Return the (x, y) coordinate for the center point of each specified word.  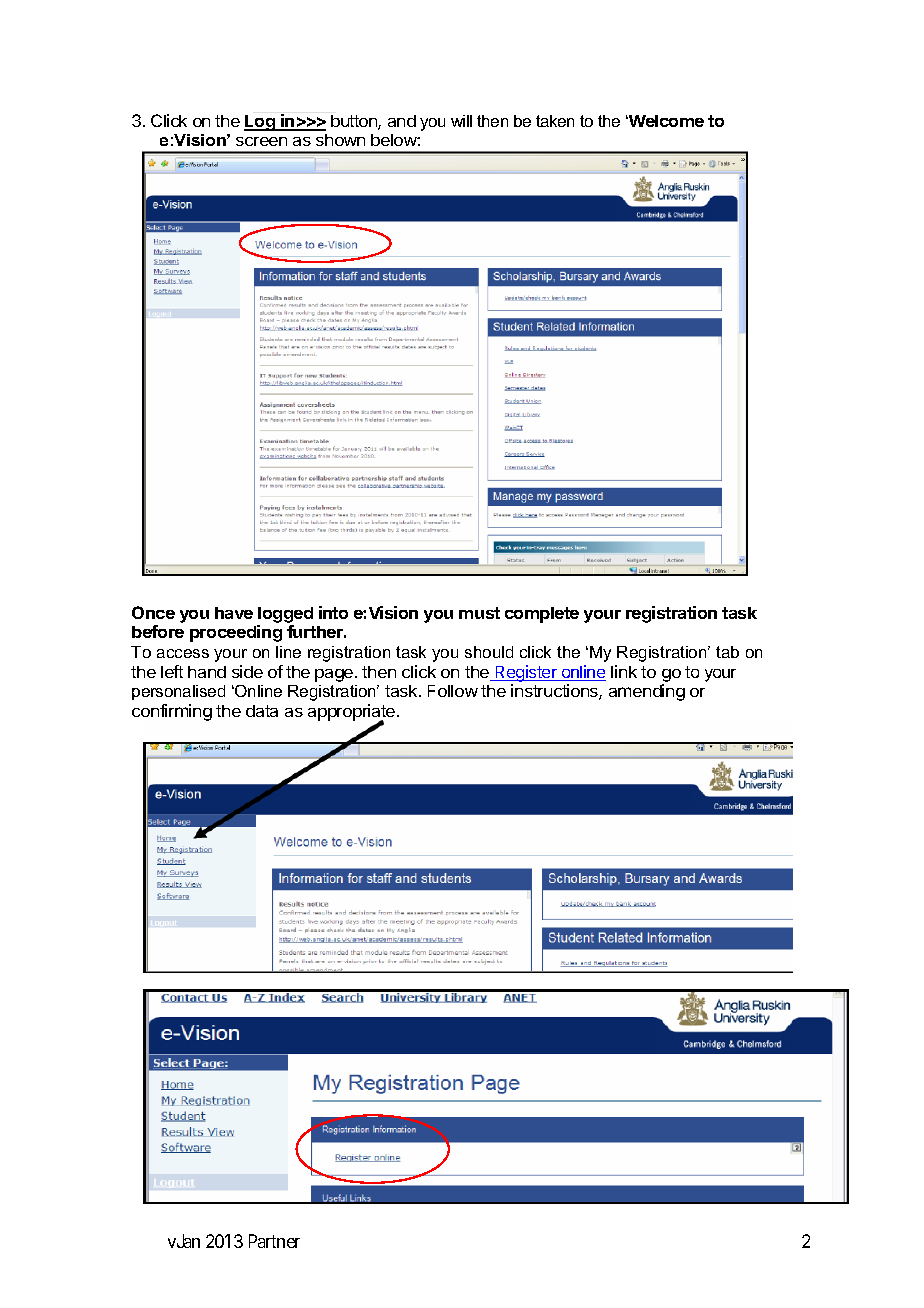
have (234, 613)
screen (261, 141)
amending (647, 692)
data (262, 711)
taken (555, 121)
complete (542, 615)
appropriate (353, 713)
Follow (453, 691)
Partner (274, 1241)
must (479, 613)
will (461, 121)
